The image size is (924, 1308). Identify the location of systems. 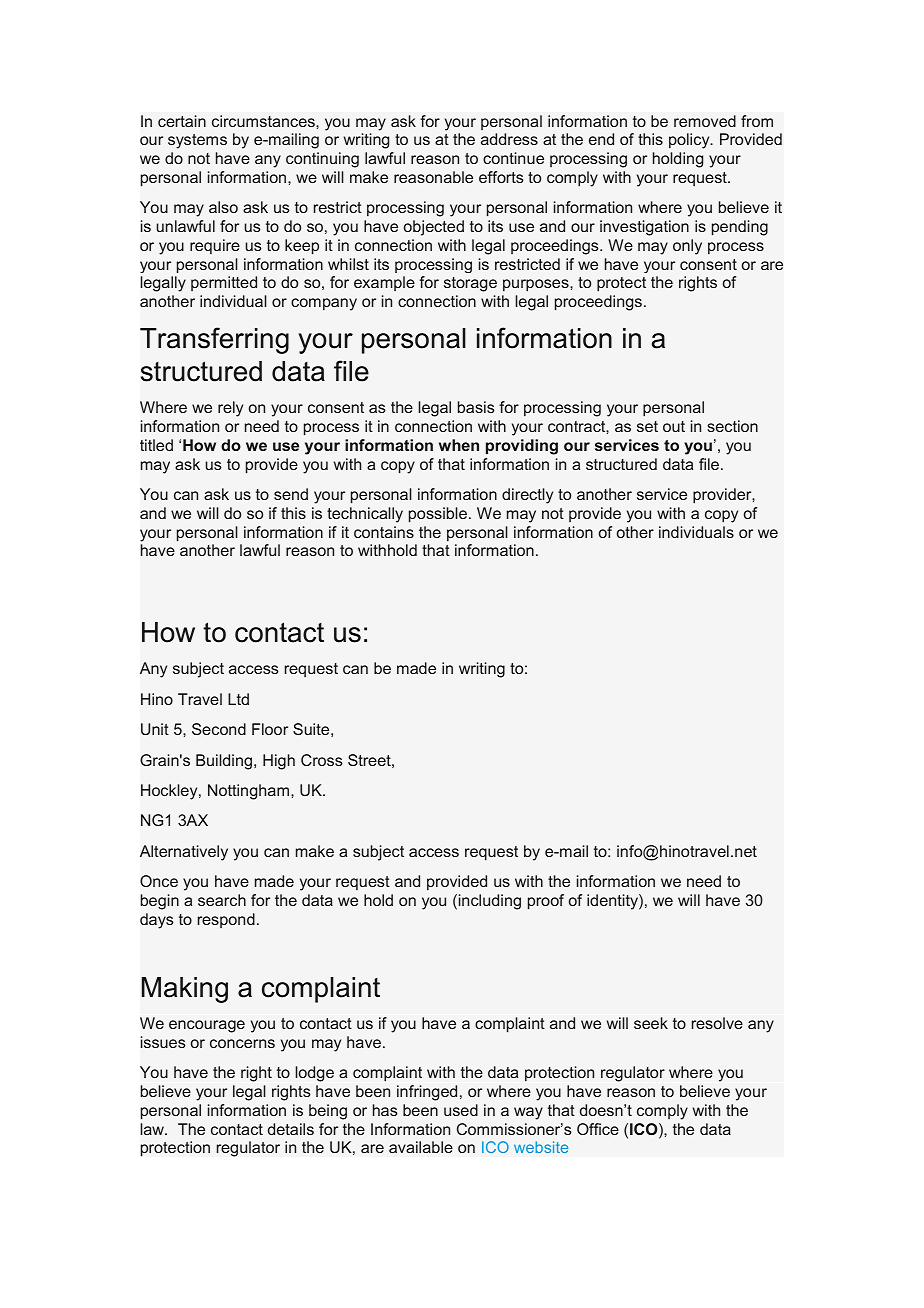
(197, 141).
